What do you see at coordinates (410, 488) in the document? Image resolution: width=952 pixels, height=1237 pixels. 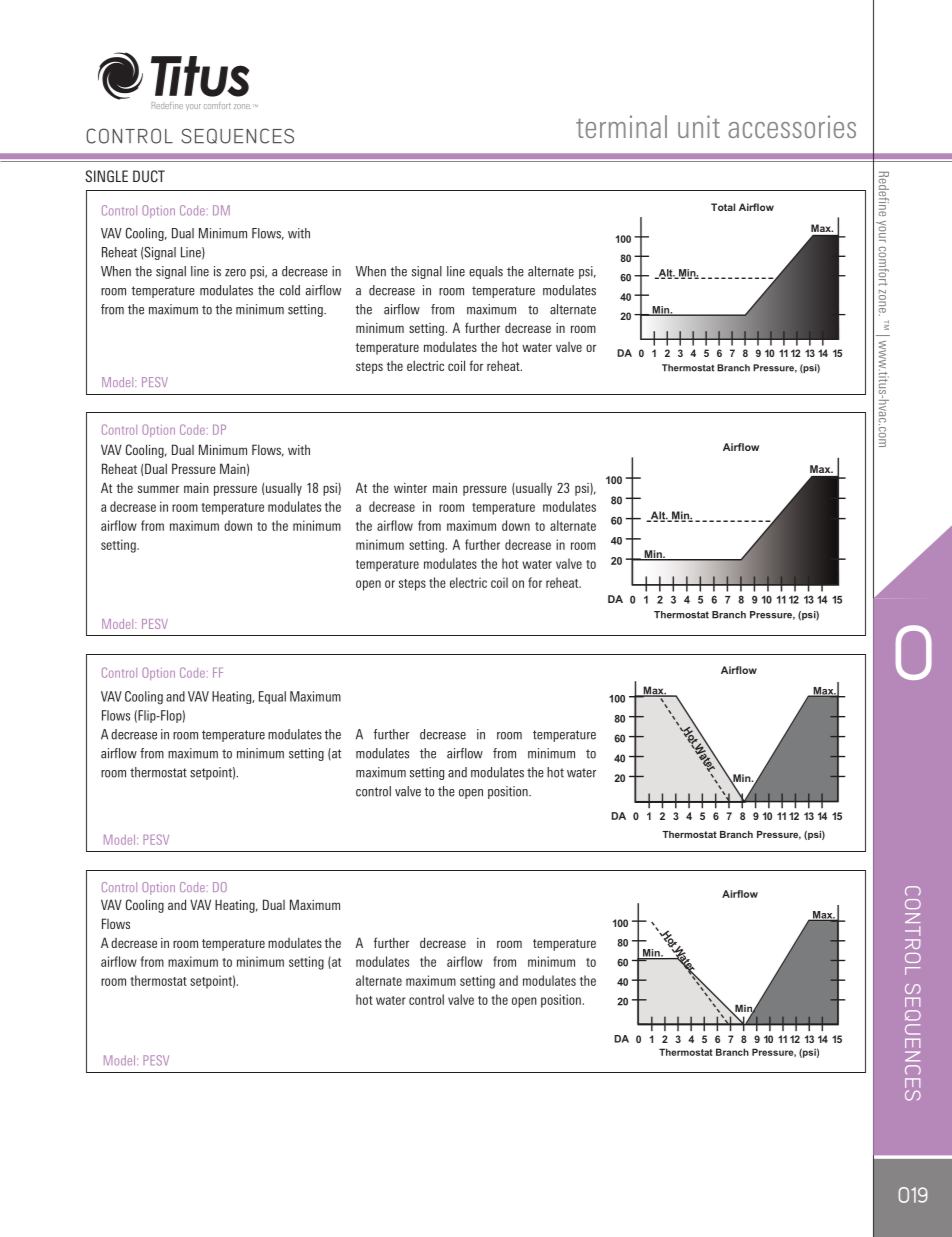 I see `winter` at bounding box center [410, 488].
